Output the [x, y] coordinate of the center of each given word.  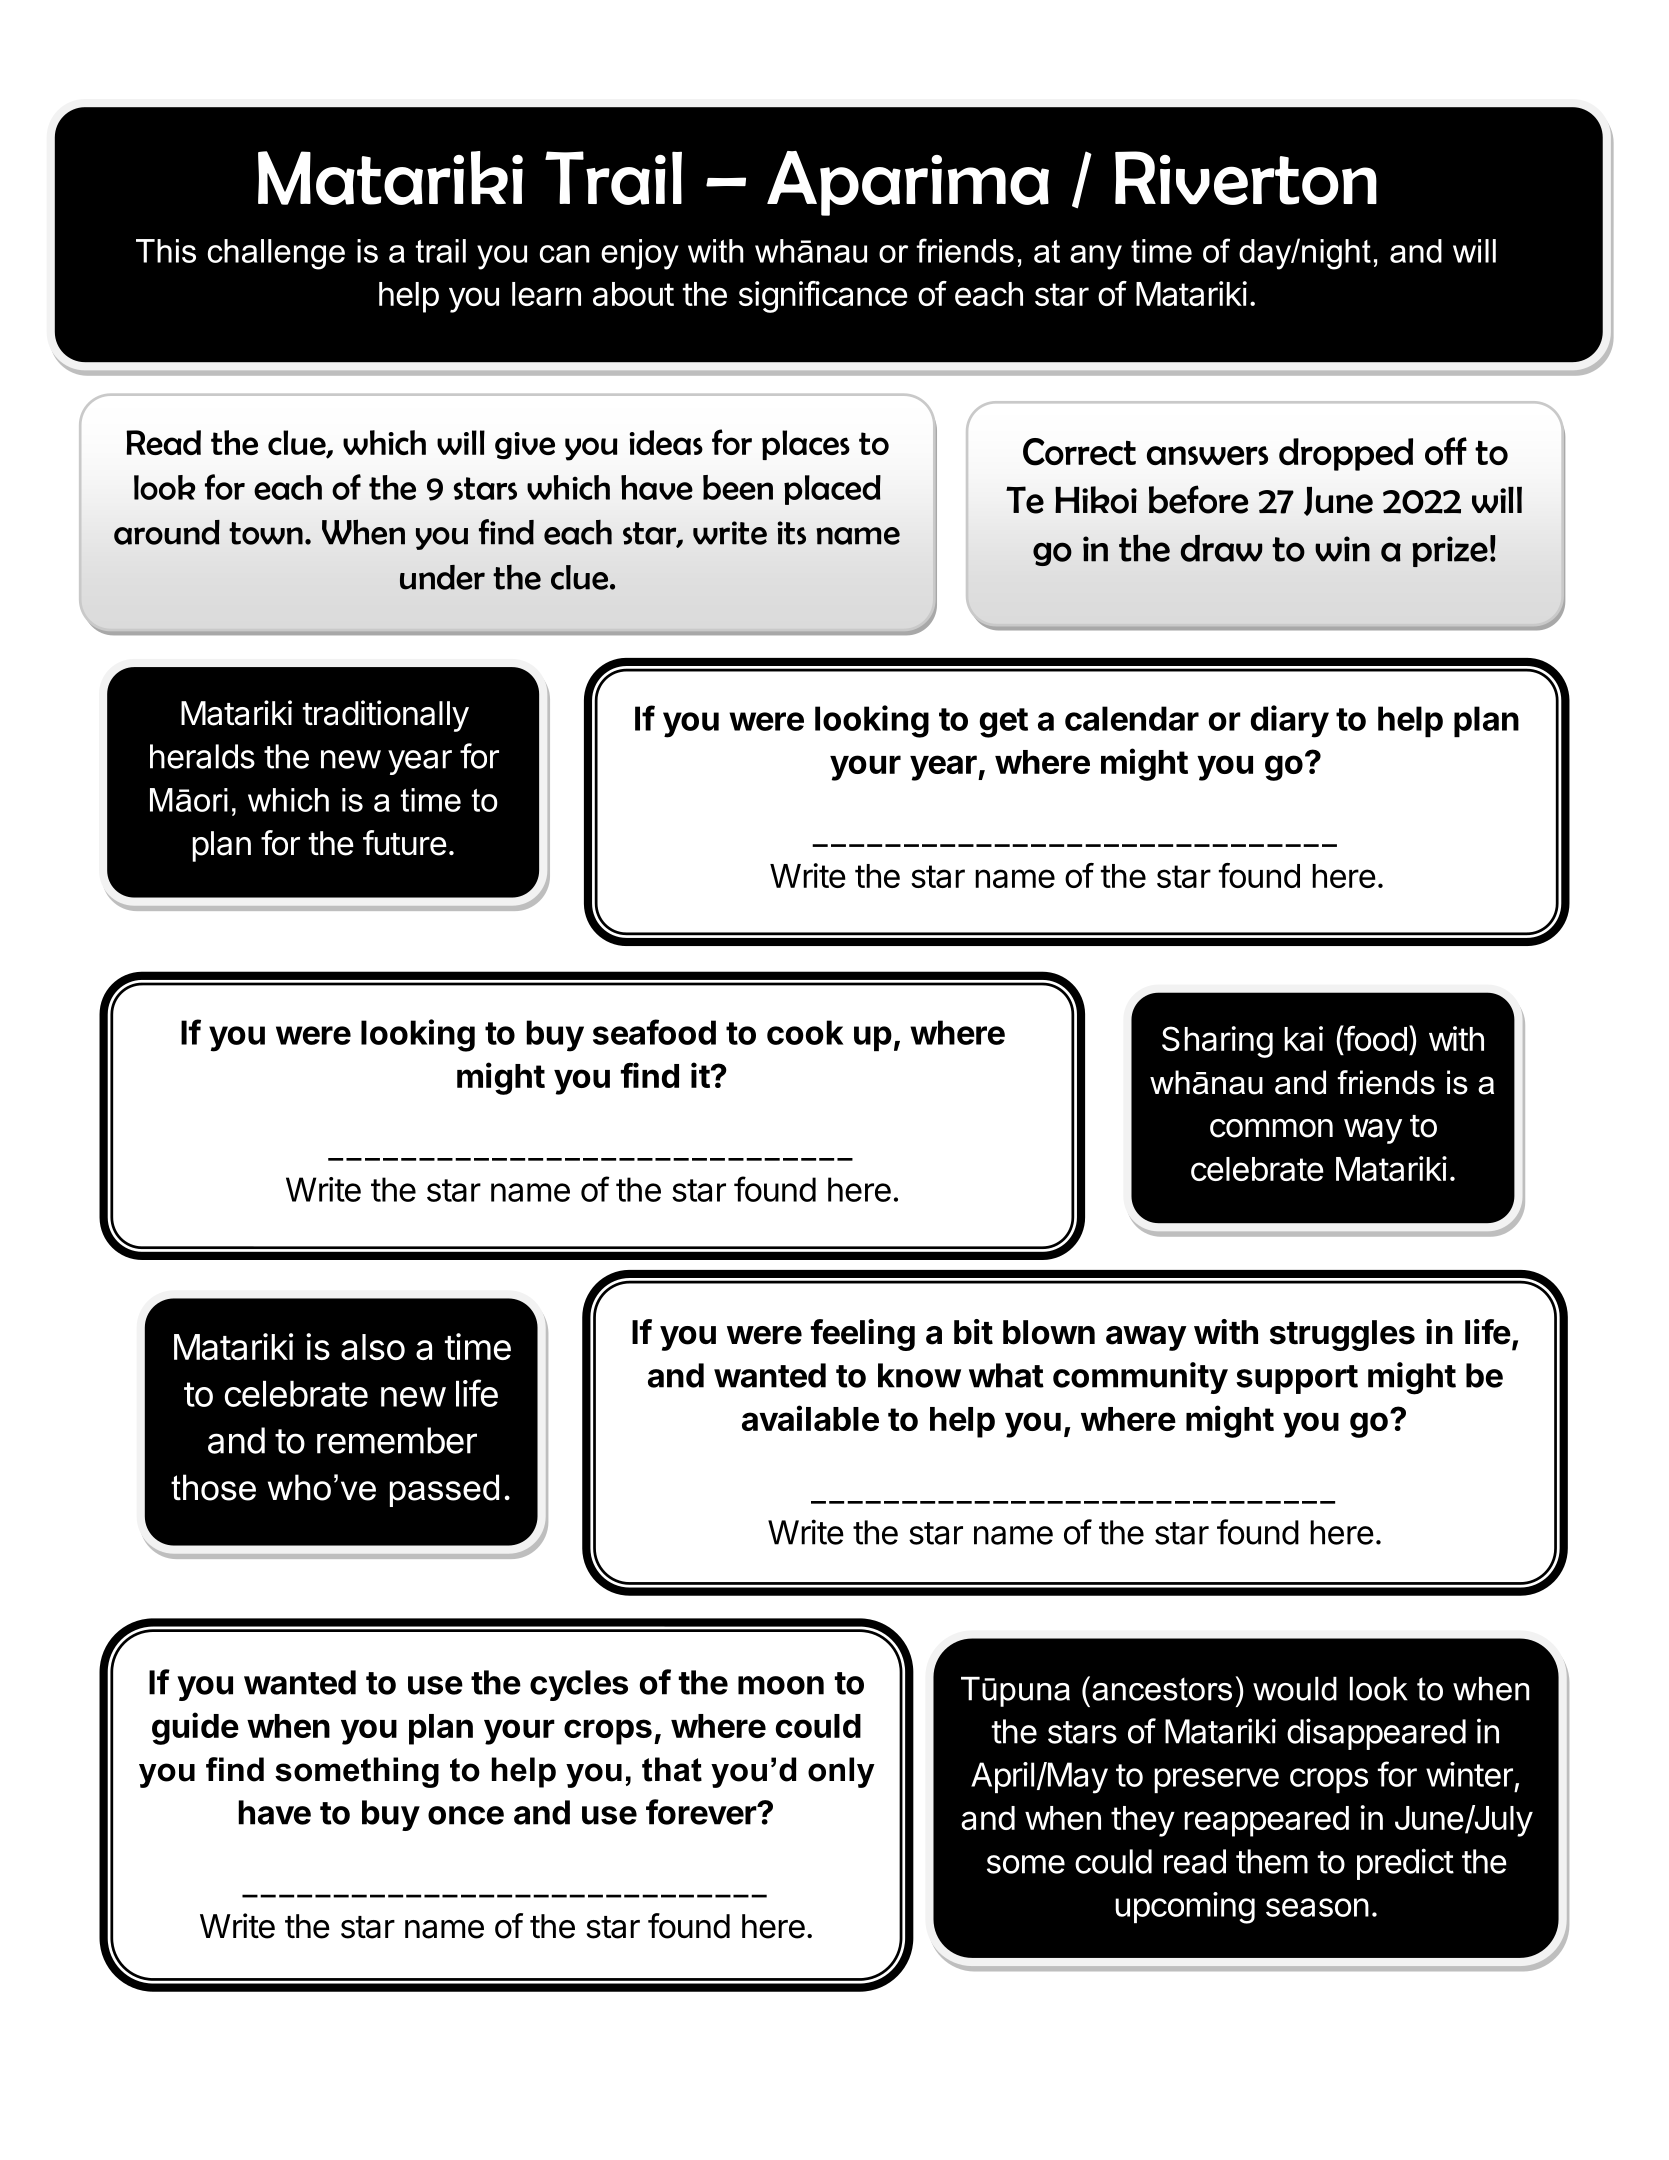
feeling [863, 1335]
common [1271, 1128]
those [213, 1487]
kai [1303, 1038]
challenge [276, 254]
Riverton [1246, 178]
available [810, 1418]
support [1297, 1379]
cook [805, 1032]
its [792, 533]
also [373, 1347]
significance [823, 297]
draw [1221, 548]
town [266, 533]
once [466, 1815]
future [405, 843]
